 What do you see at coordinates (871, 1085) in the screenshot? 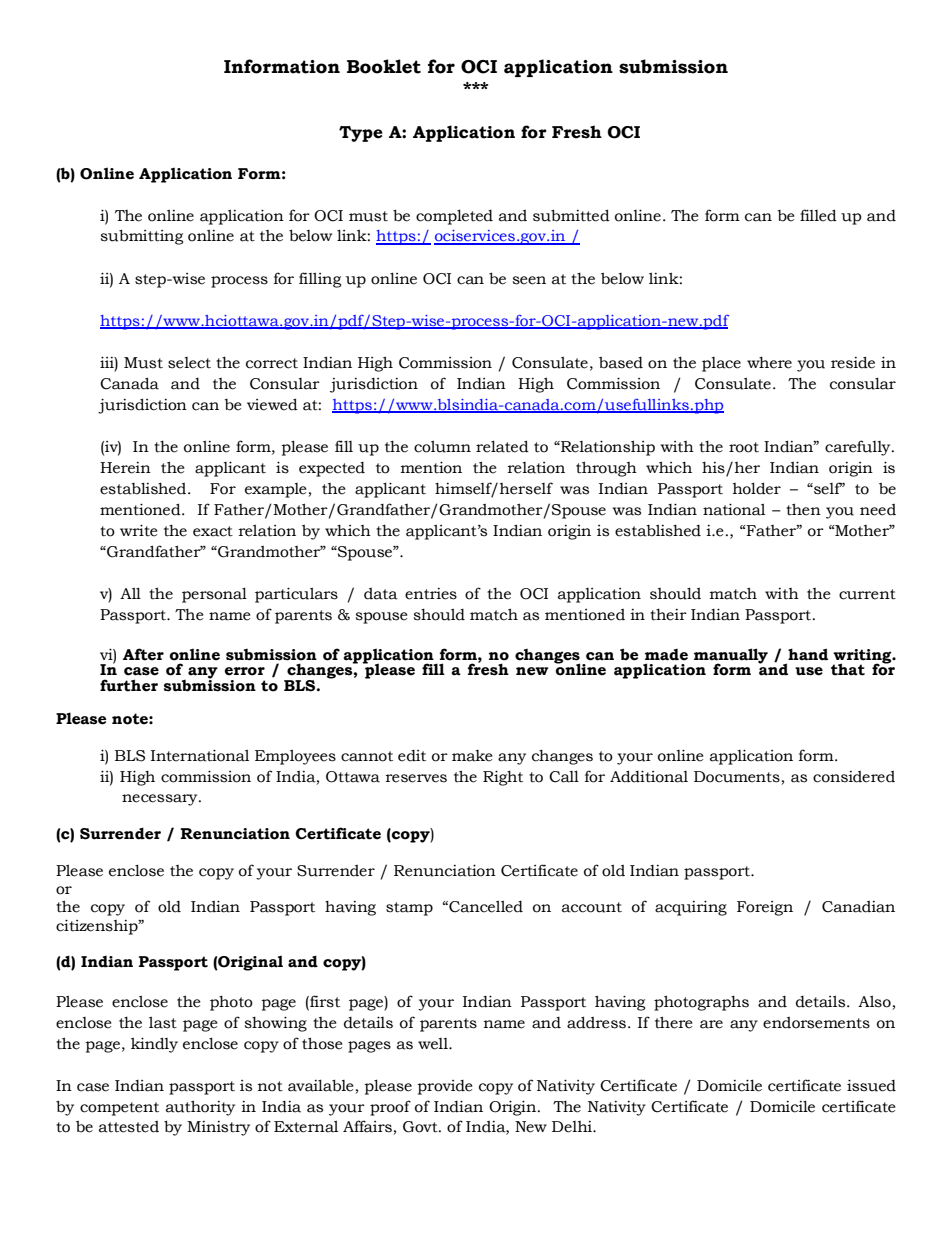
I see `issued` at bounding box center [871, 1085].
